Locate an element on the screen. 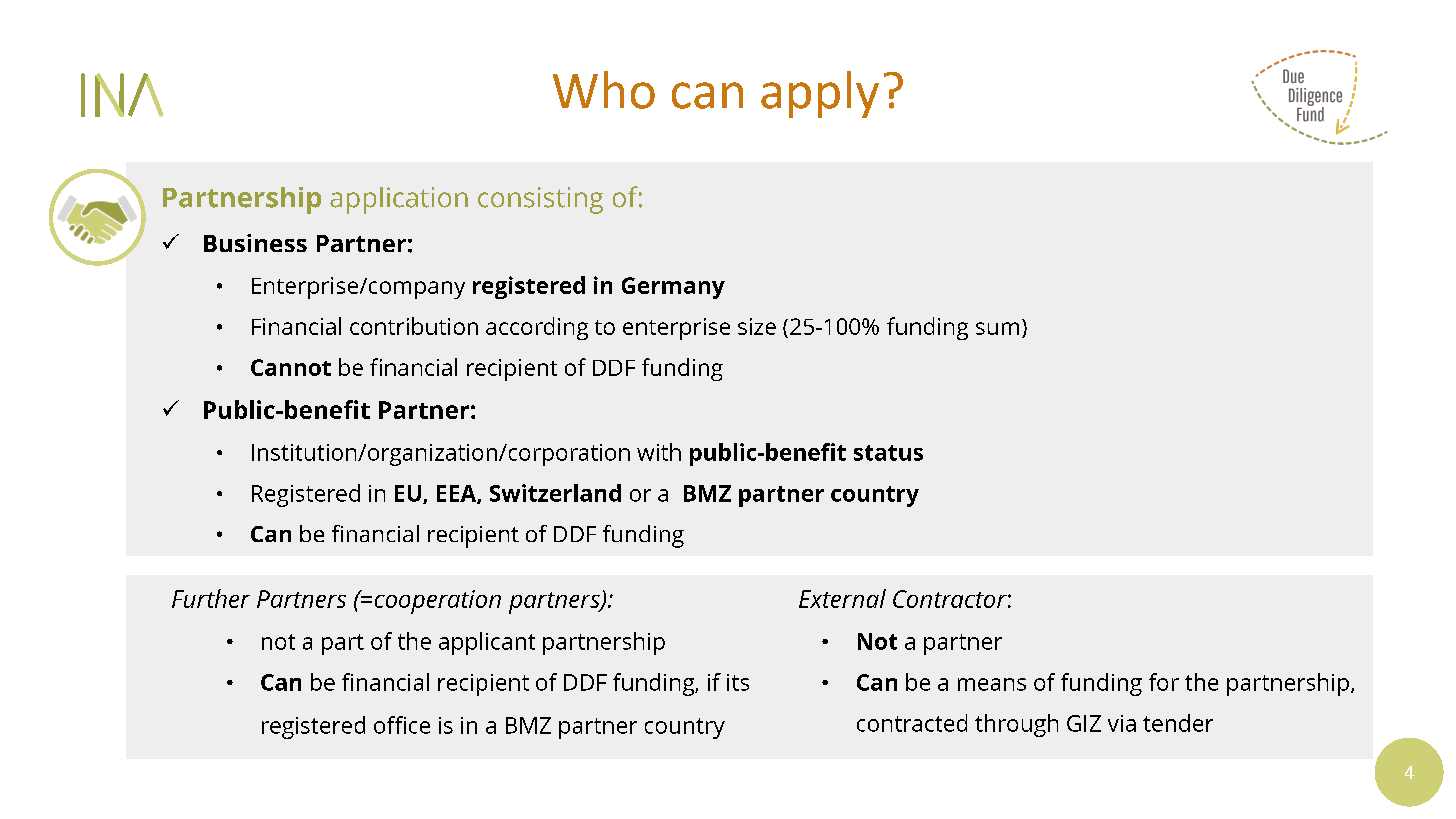 Image resolution: width=1456 pixels, height=819 pixels. Who is located at coordinates (604, 90).
